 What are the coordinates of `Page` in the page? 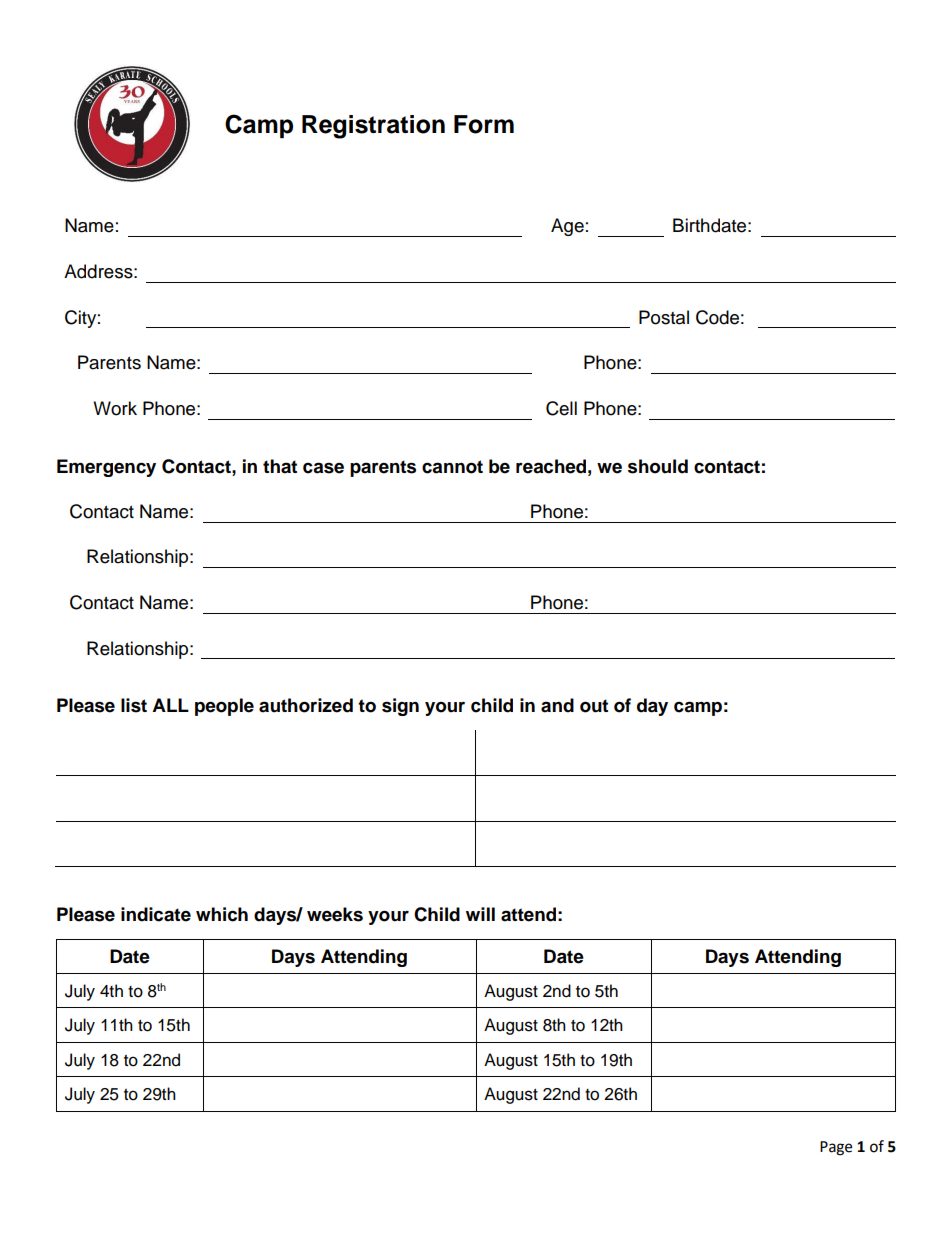 It's located at (836, 1148).
